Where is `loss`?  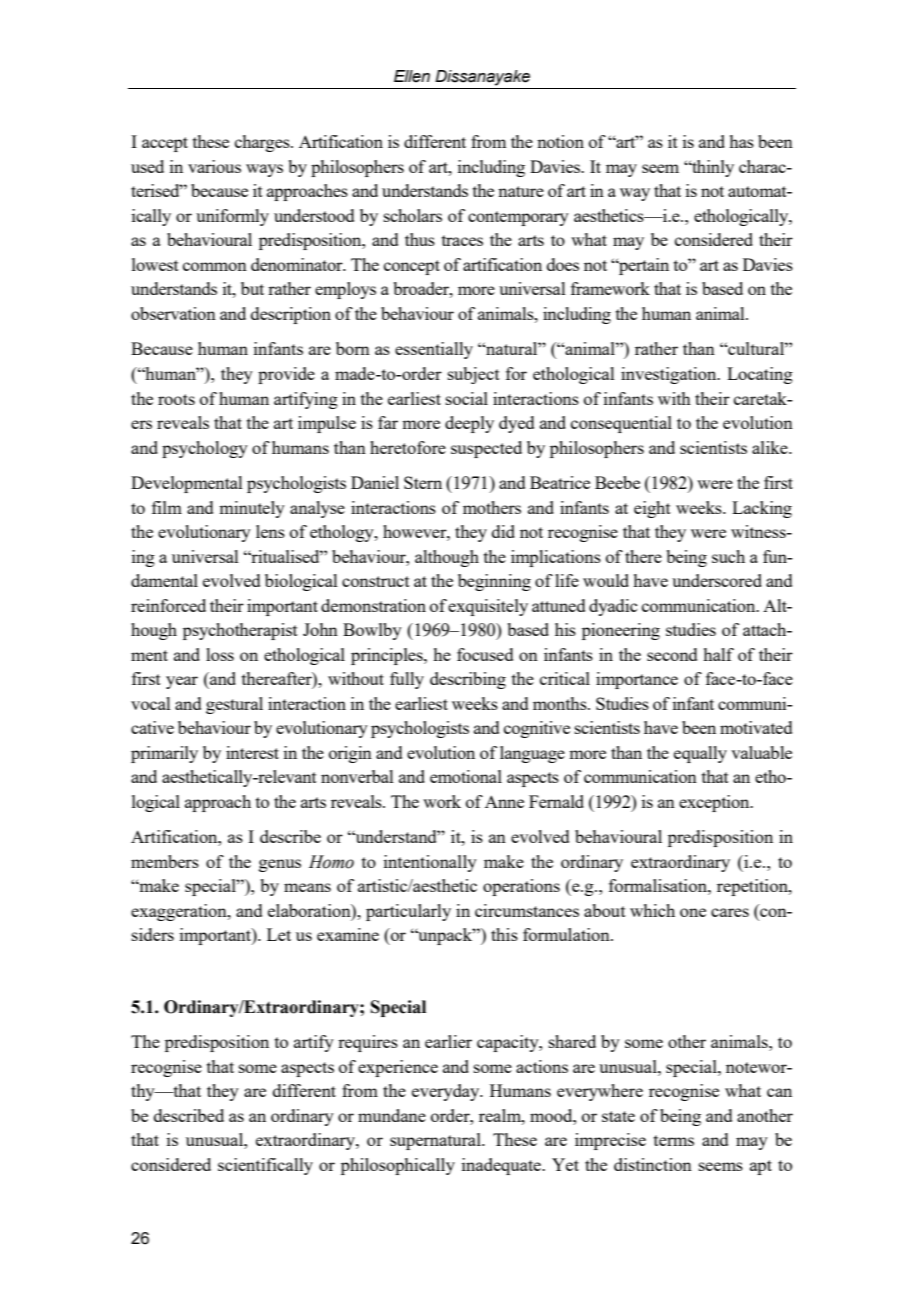
loss is located at coordinates (220, 654).
